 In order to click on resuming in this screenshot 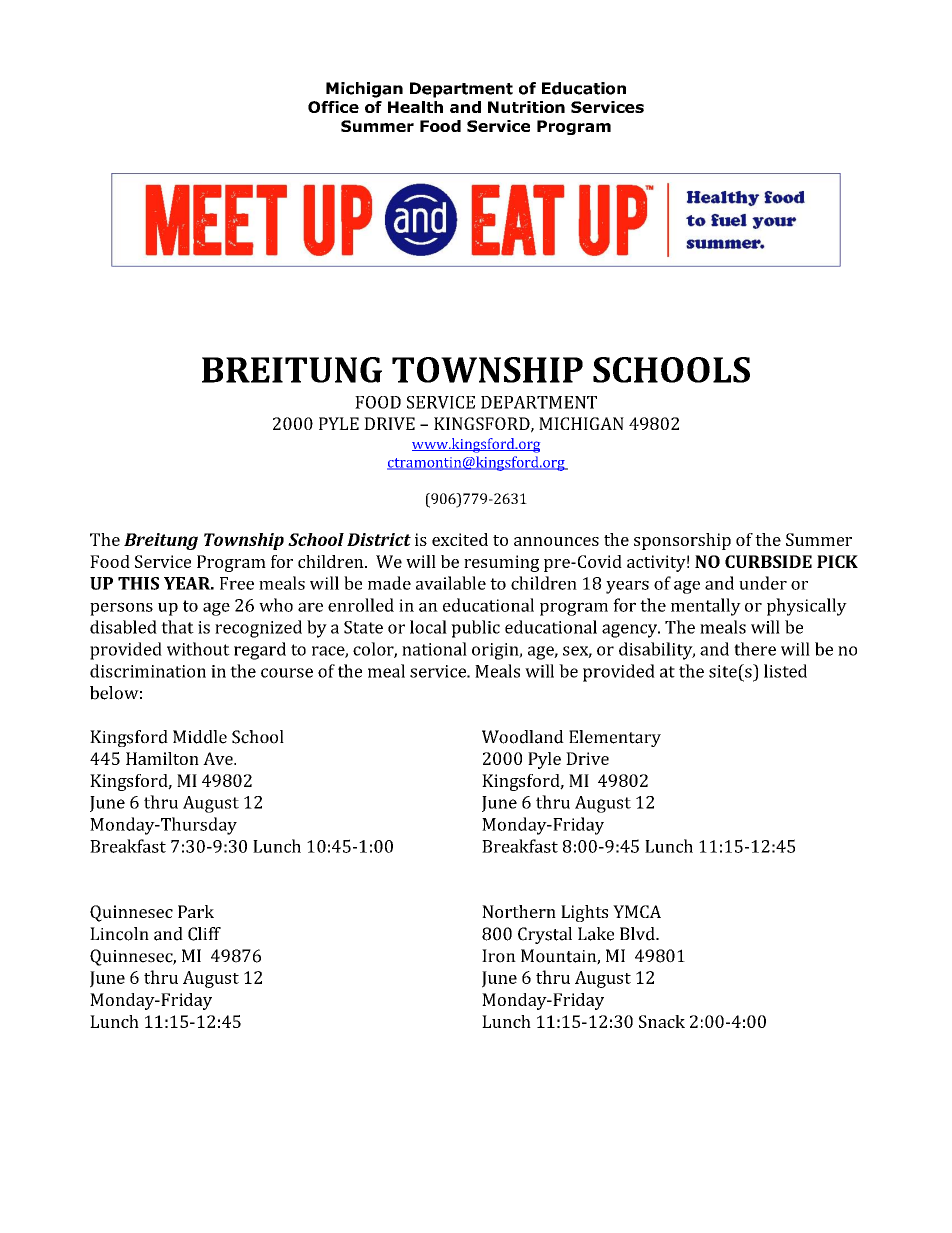, I will do `click(501, 563)`.
